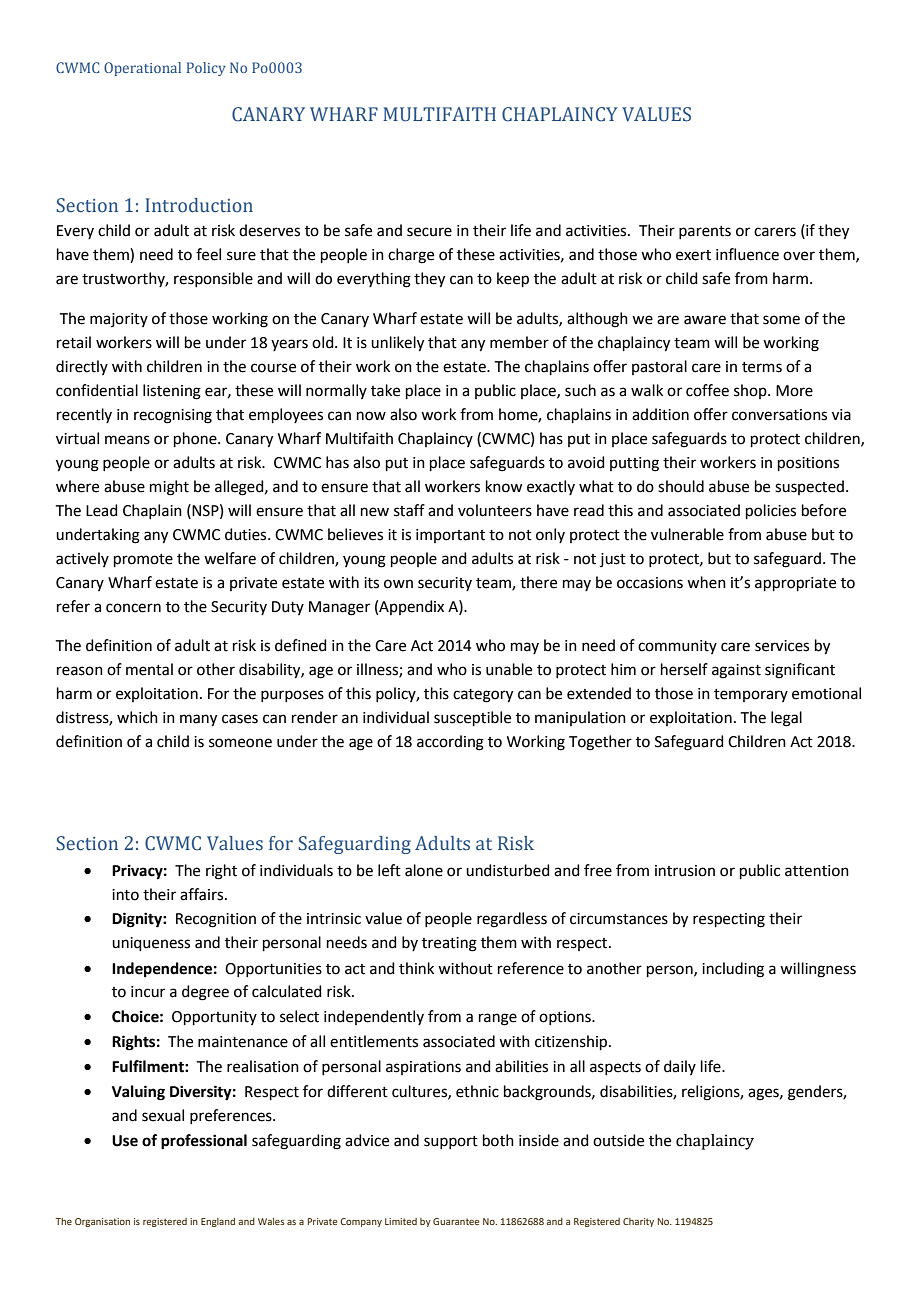  I want to click on services, so click(782, 646).
